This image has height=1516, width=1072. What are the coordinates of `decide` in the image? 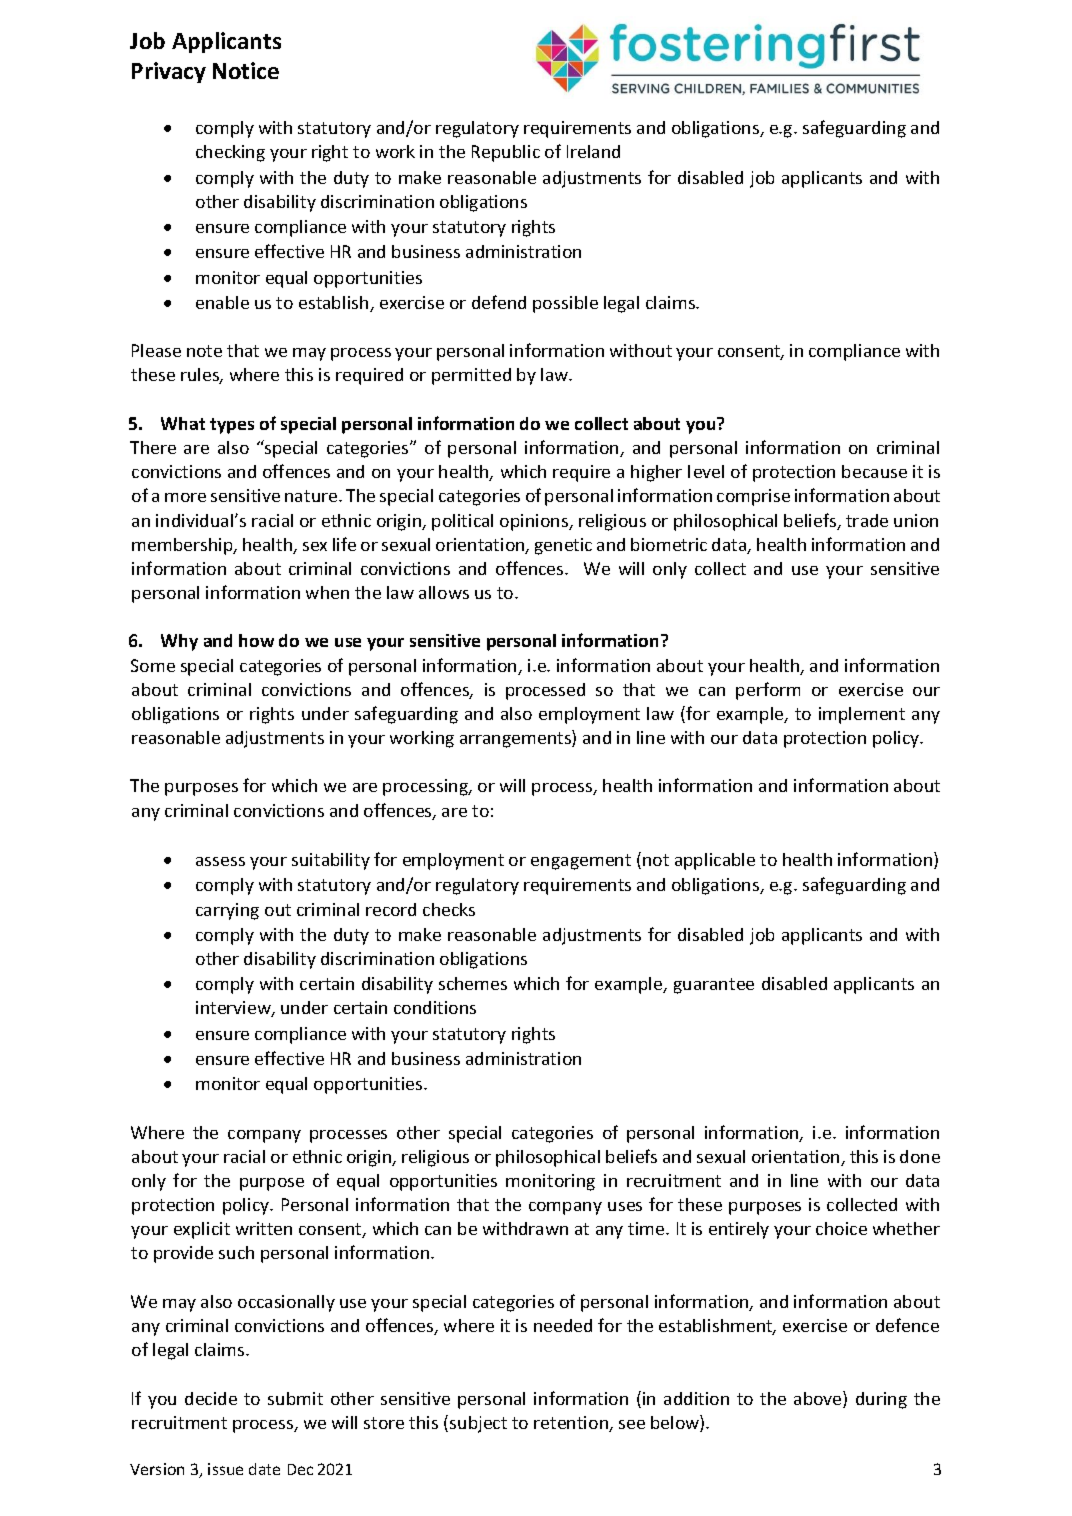 It's located at (211, 1398).
